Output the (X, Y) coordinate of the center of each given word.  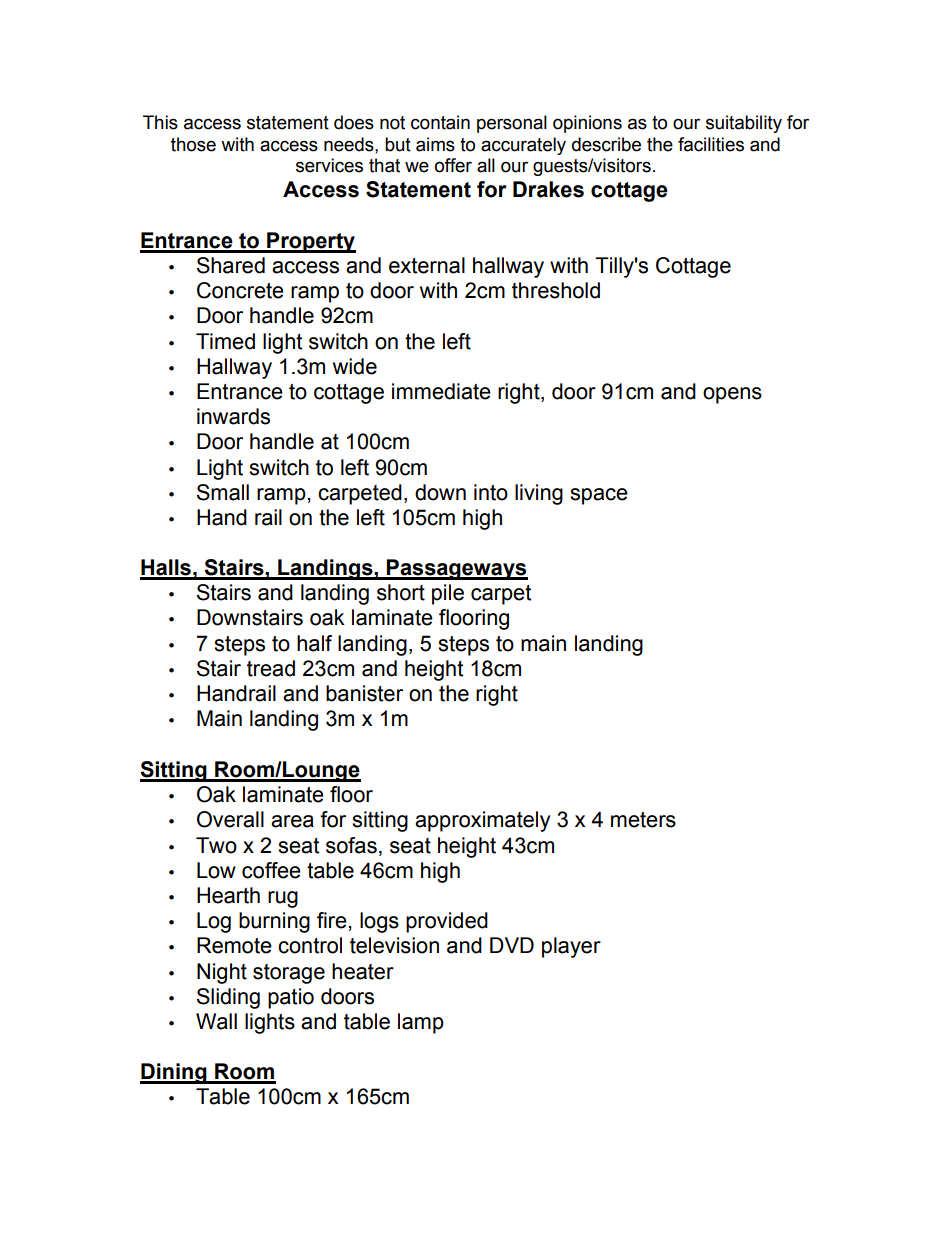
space (599, 496)
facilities (711, 144)
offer (453, 165)
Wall (216, 1021)
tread (271, 668)
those (193, 144)
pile (448, 594)
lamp (421, 1023)
